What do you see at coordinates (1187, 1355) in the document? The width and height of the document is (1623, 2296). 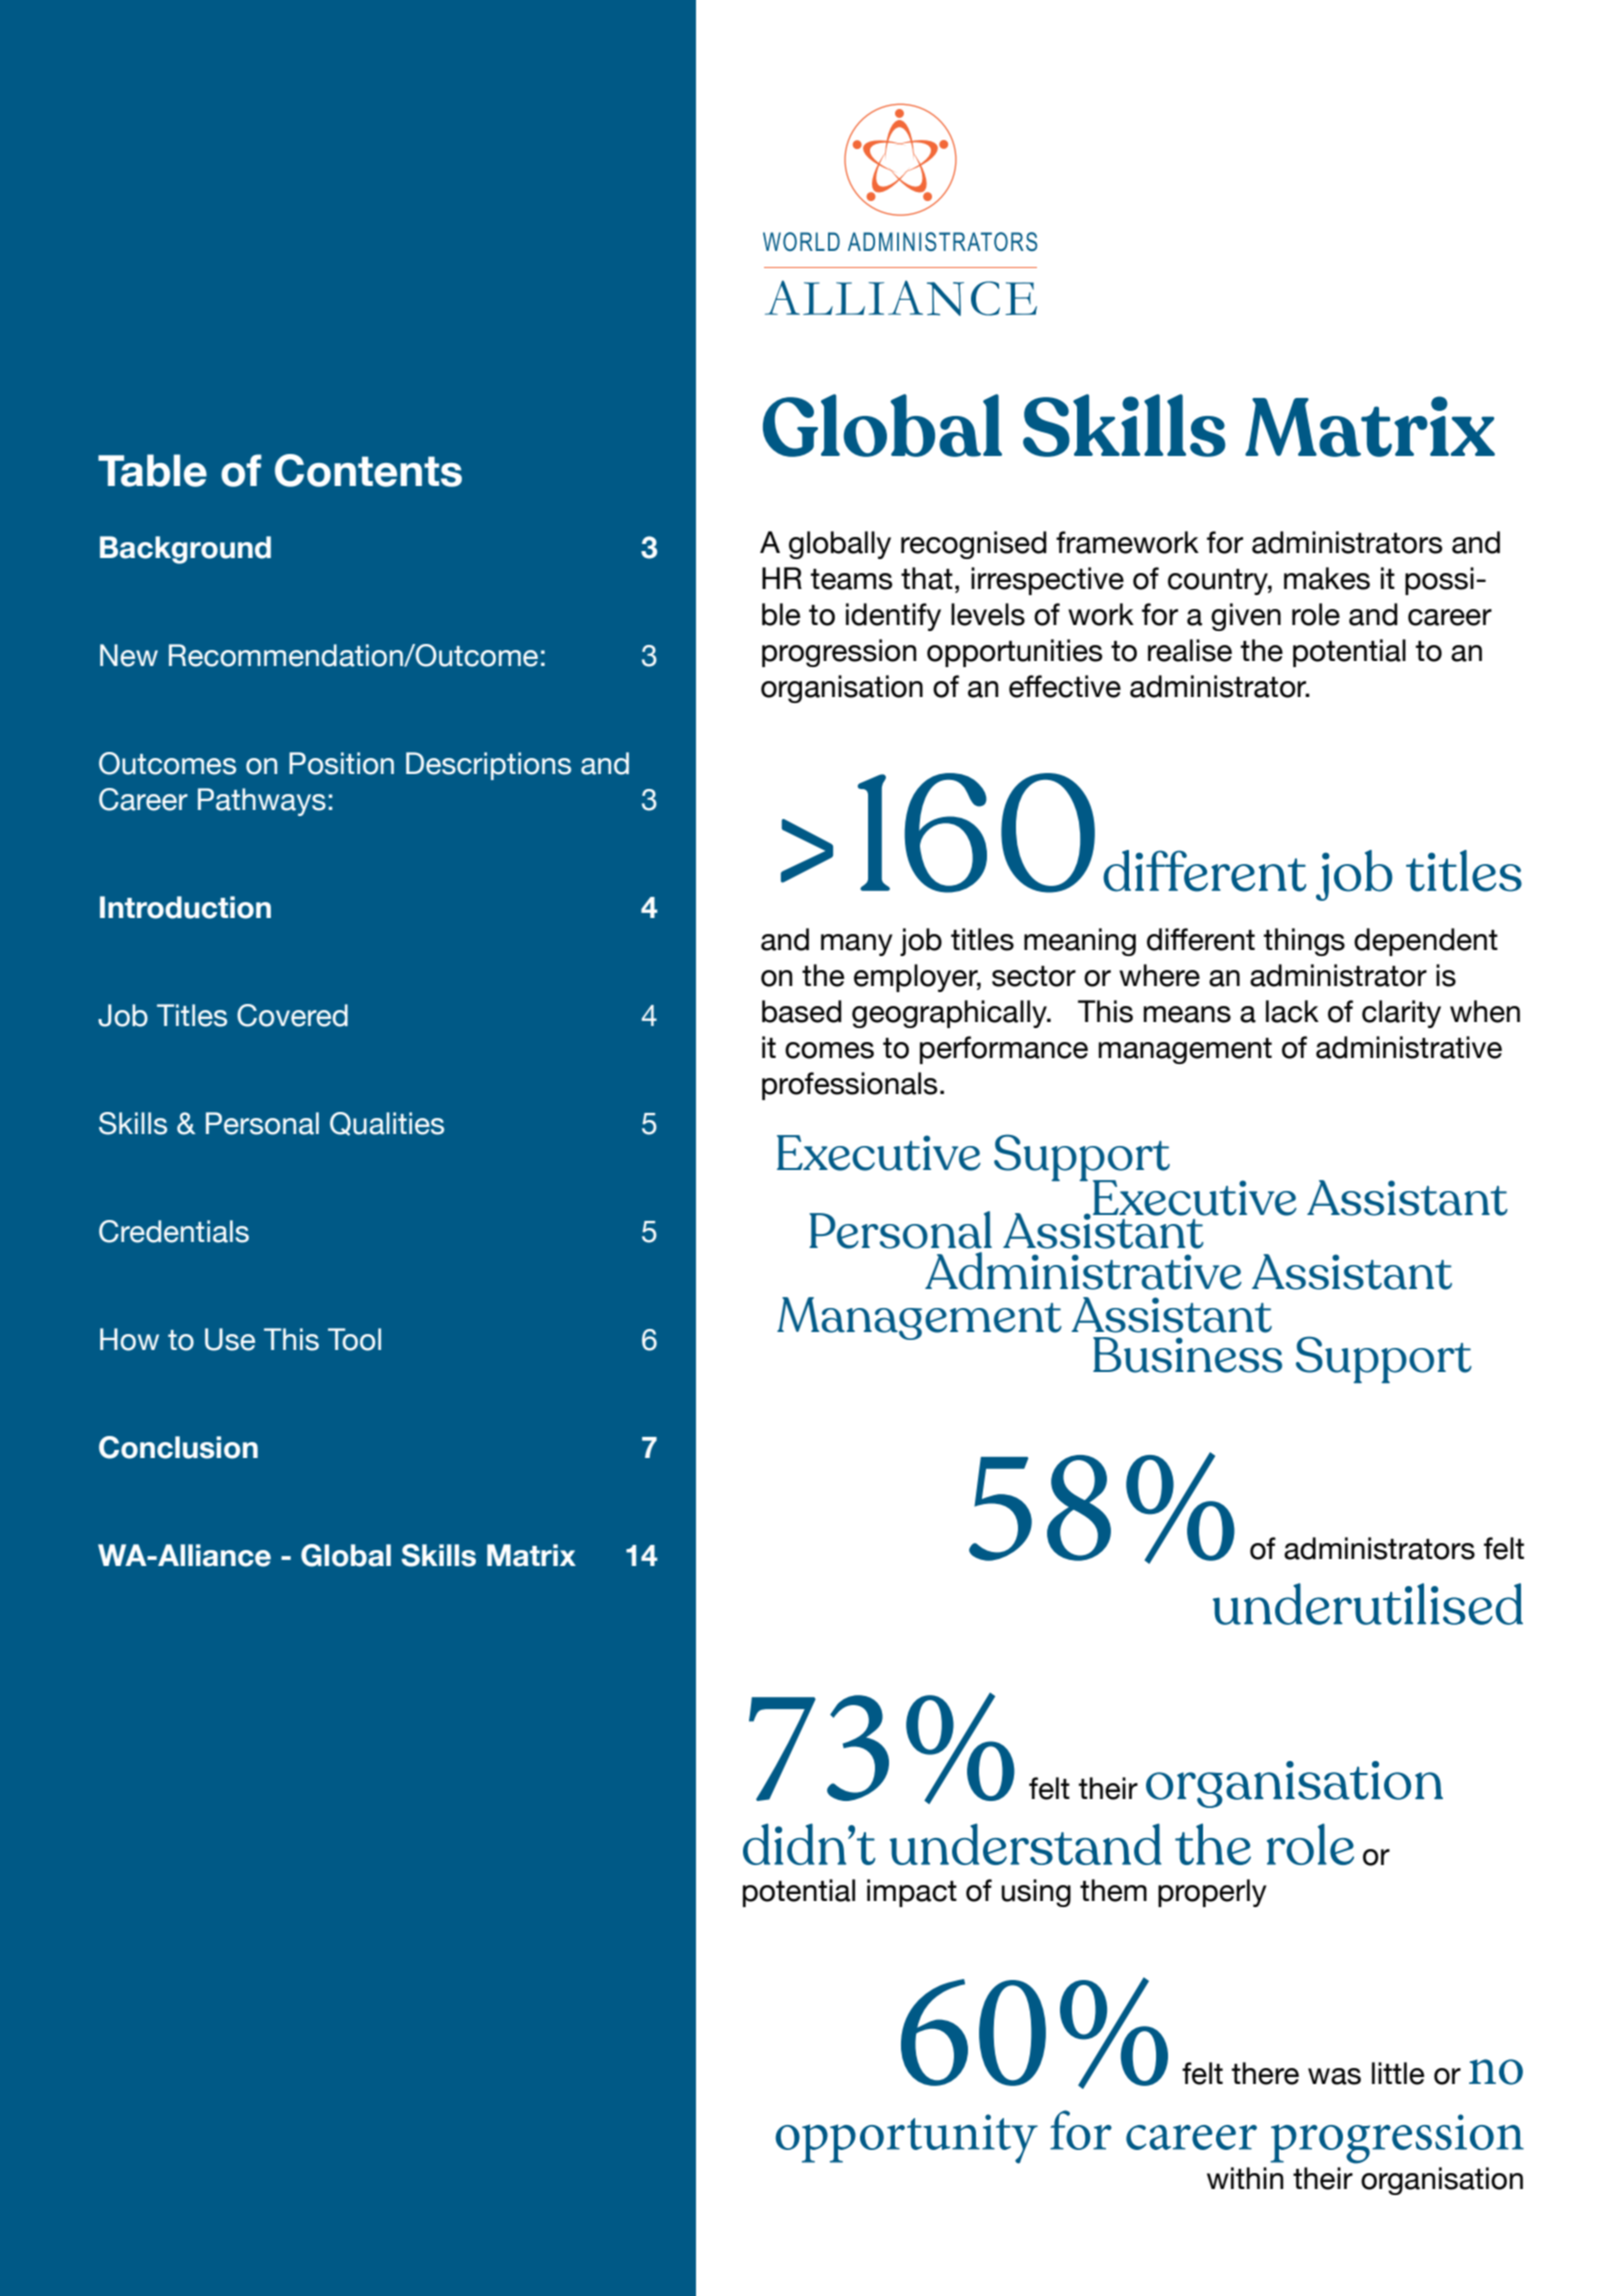 I see `Business` at bounding box center [1187, 1355].
